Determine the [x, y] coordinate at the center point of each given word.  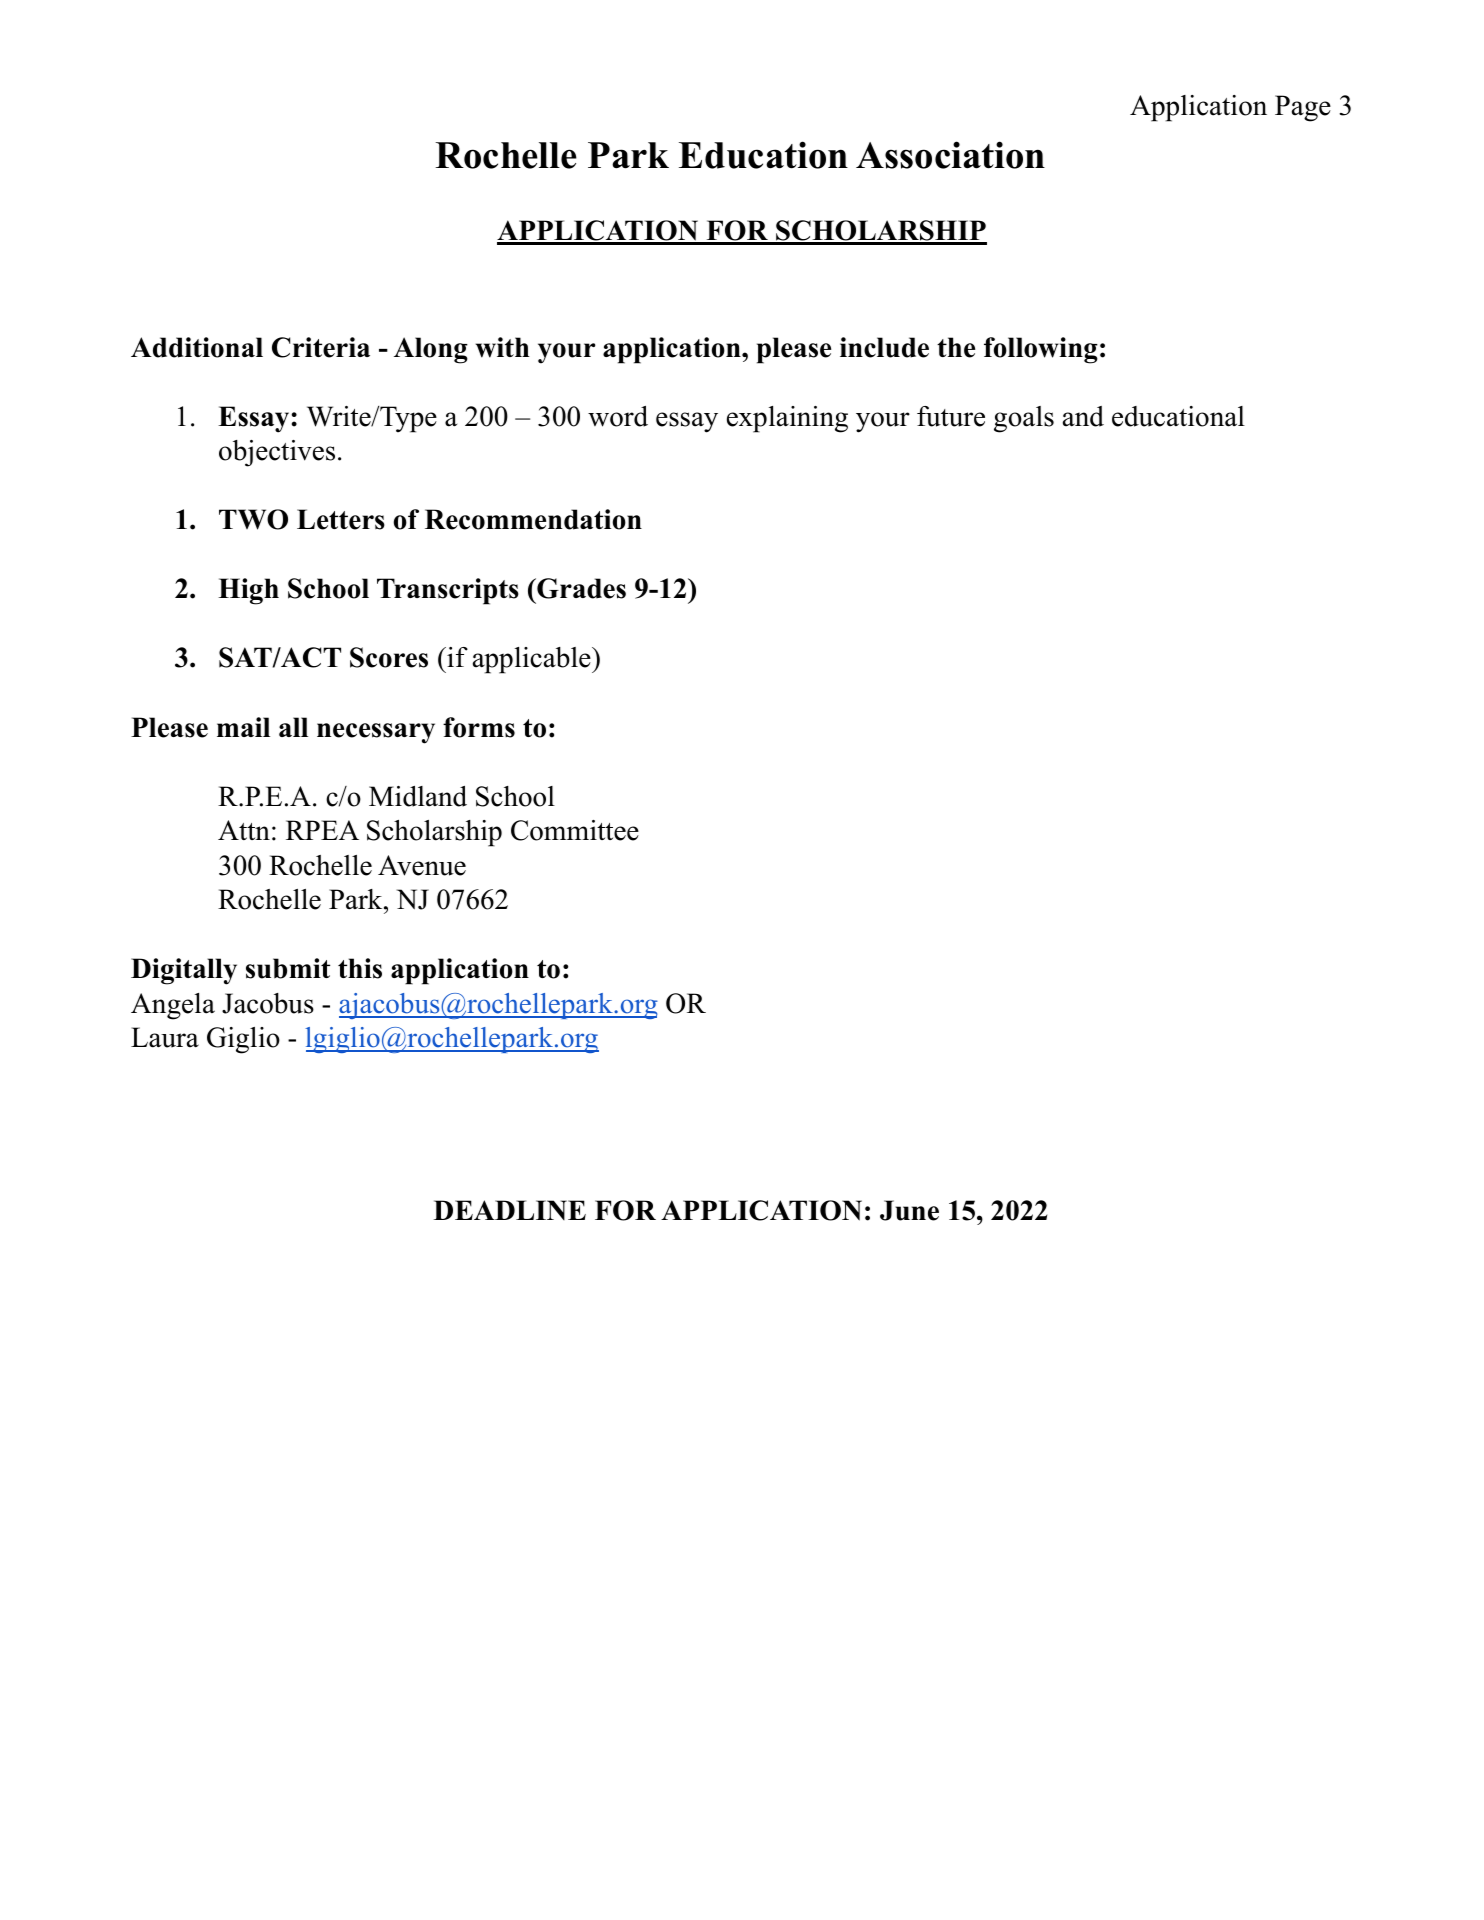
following [1041, 350]
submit [288, 968]
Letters [341, 519]
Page [1303, 108]
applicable [533, 660]
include [884, 347]
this [360, 968]
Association [950, 155]
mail [243, 727]
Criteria [321, 347]
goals [1024, 419]
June [909, 1210]
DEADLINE [509, 1210]
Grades [580, 588]
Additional [197, 347]
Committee [575, 830]
